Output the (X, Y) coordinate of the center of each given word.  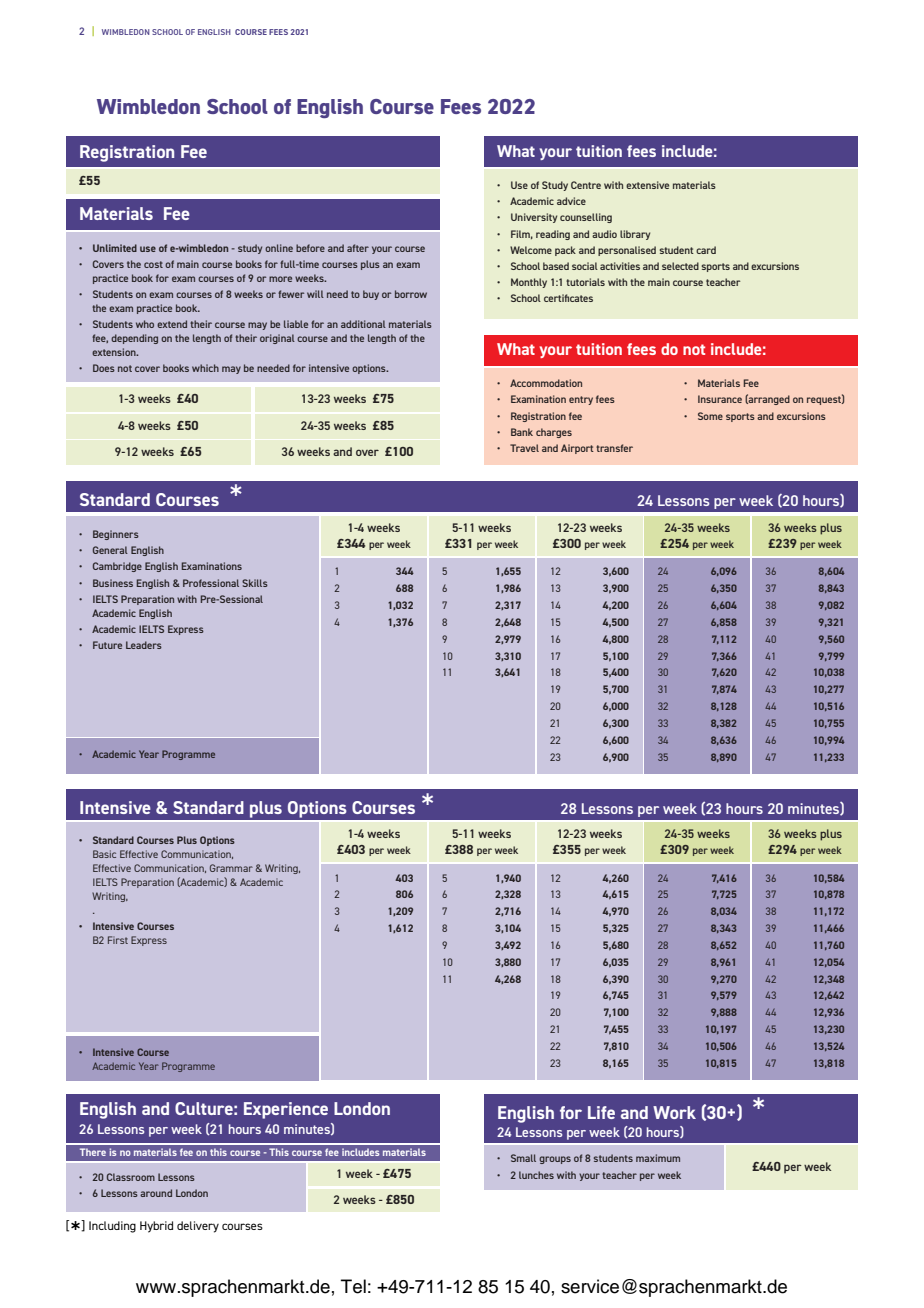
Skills (255, 583)
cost (153, 264)
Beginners (116, 535)
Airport (577, 449)
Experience (286, 1110)
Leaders (144, 645)
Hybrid (156, 1227)
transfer (614, 448)
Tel (353, 1286)
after (358, 248)
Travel (524, 448)
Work (674, 1112)
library (635, 235)
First (118, 940)
